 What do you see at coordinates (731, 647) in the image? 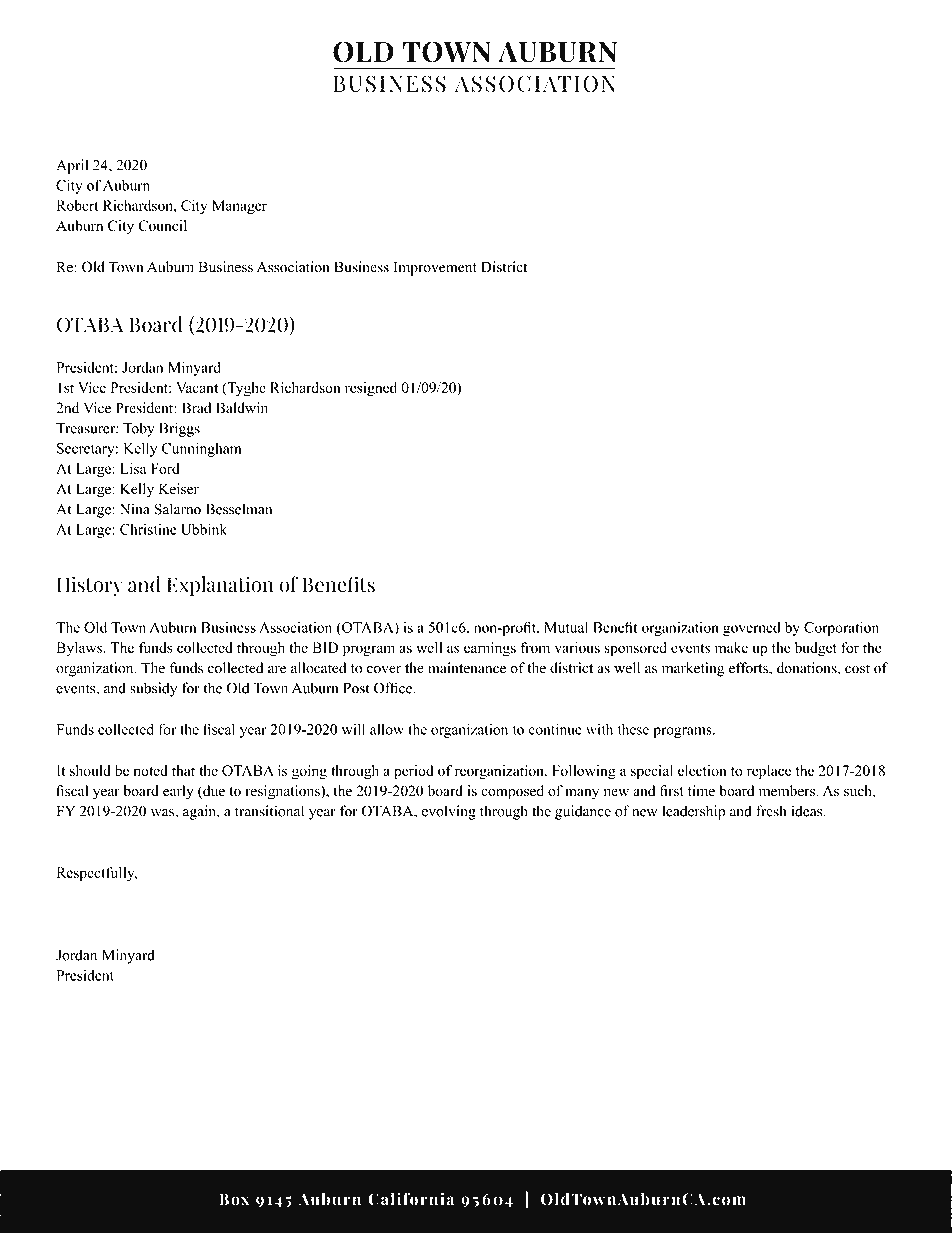
I see `make` at bounding box center [731, 647].
